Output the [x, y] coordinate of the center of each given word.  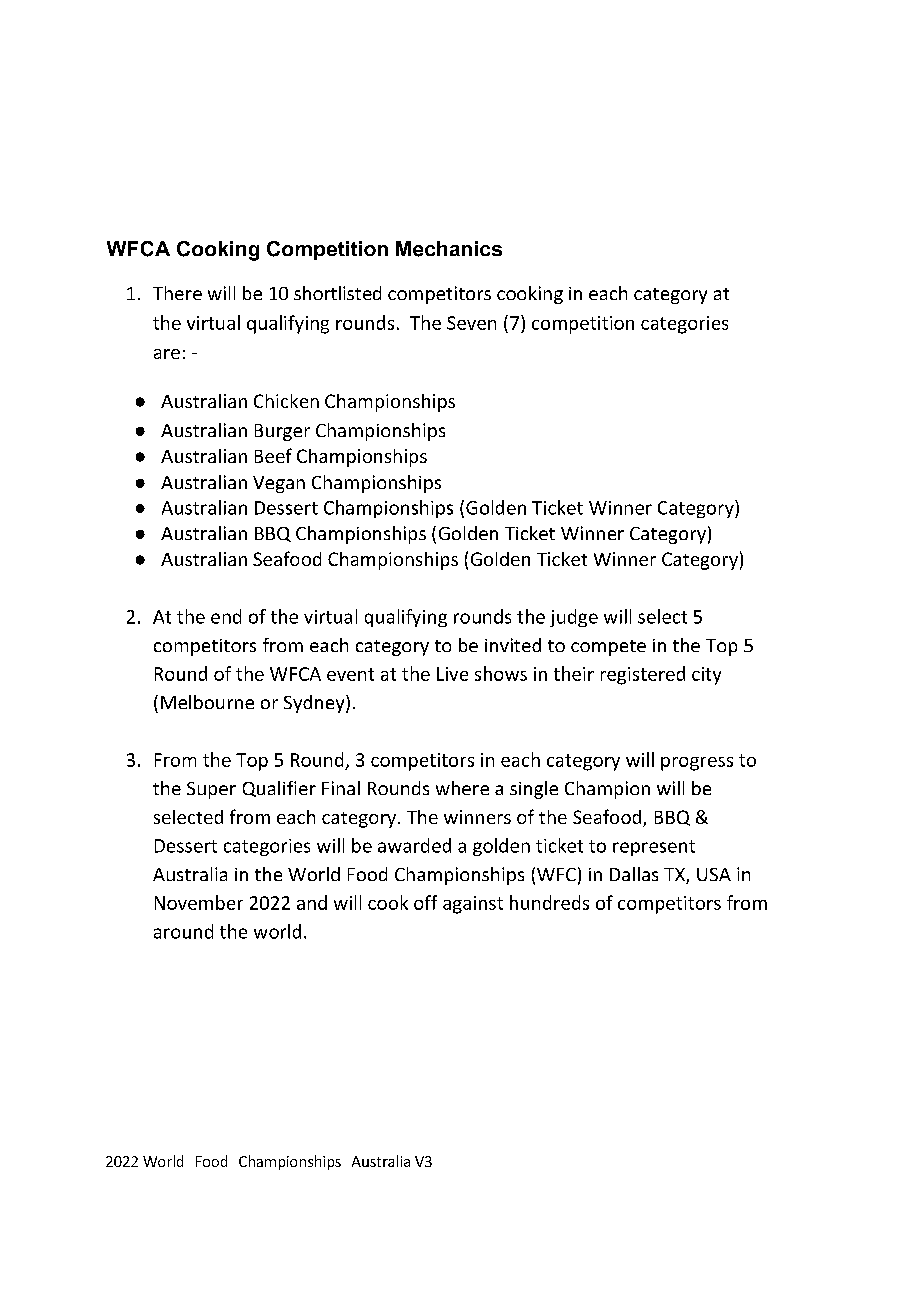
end [226, 616]
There [177, 293]
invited [513, 645]
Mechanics [449, 249]
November [199, 902]
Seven [471, 323]
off [425, 902]
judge [574, 618]
